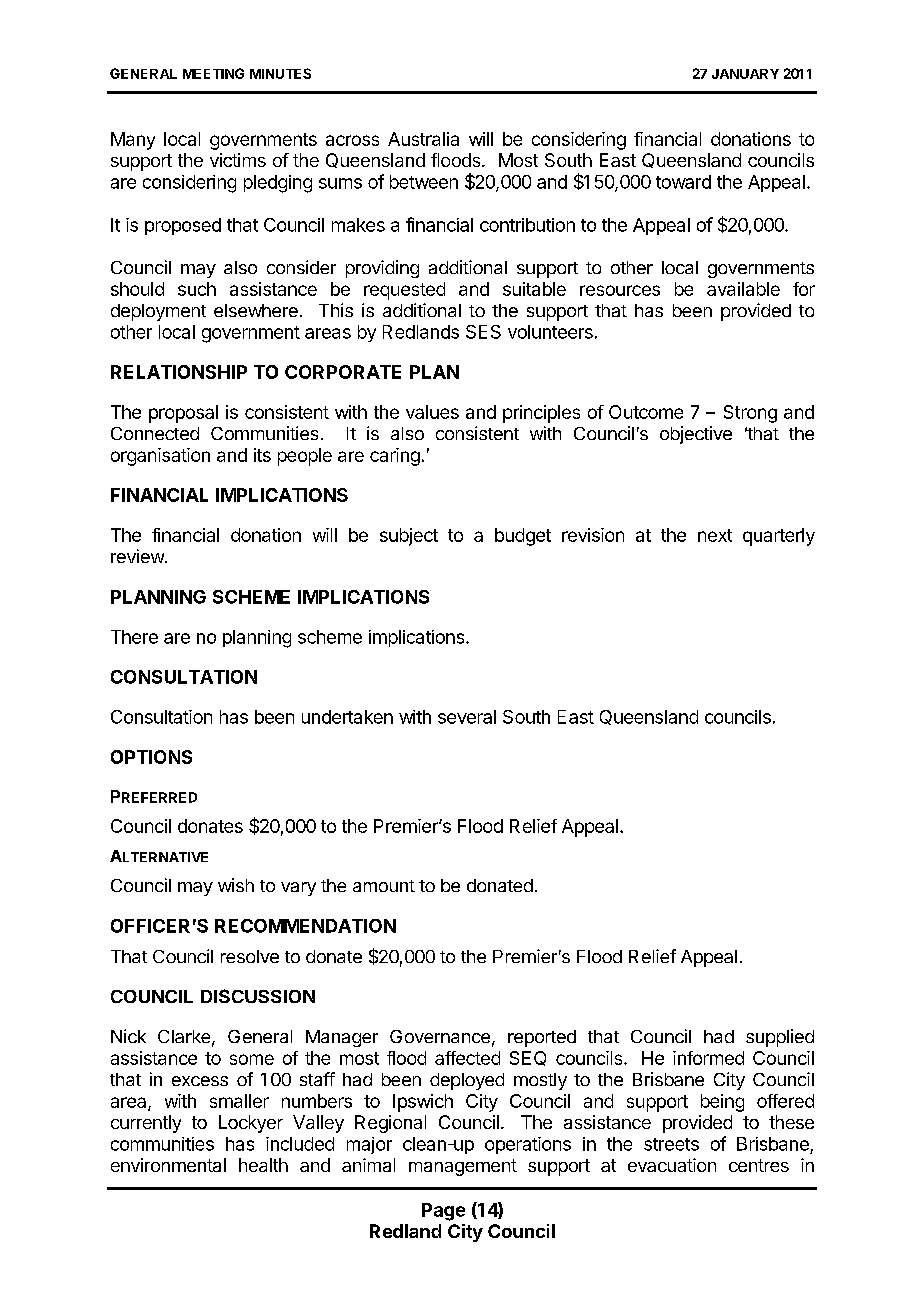 The width and height of the screenshot is (924, 1308). Describe the element at coordinates (213, 73) in the screenshot. I see `MEETING` at that location.
